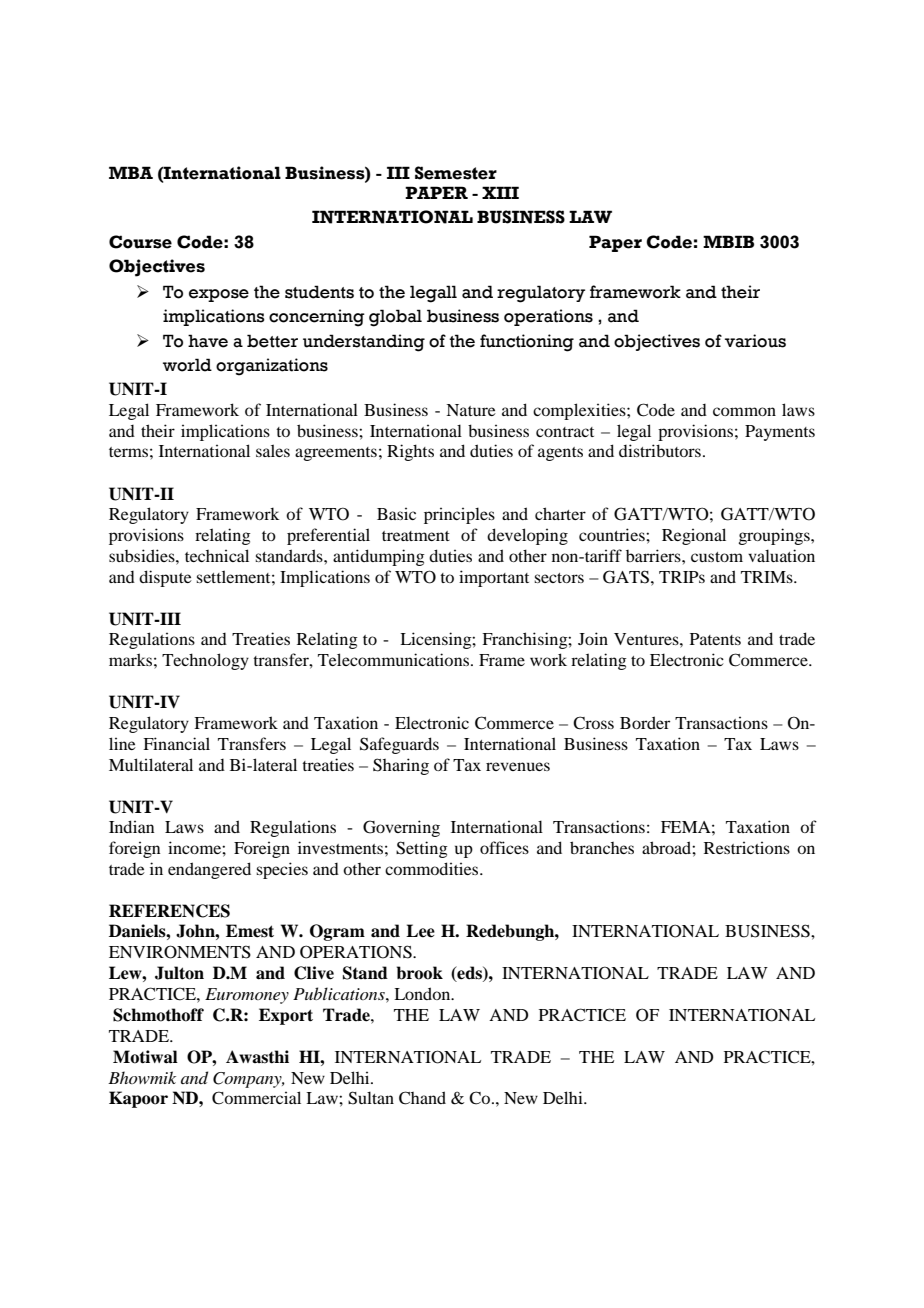 This screenshot has height=1308, width=924. What do you see at coordinates (248, 1080) in the screenshot?
I see `Company` at bounding box center [248, 1080].
